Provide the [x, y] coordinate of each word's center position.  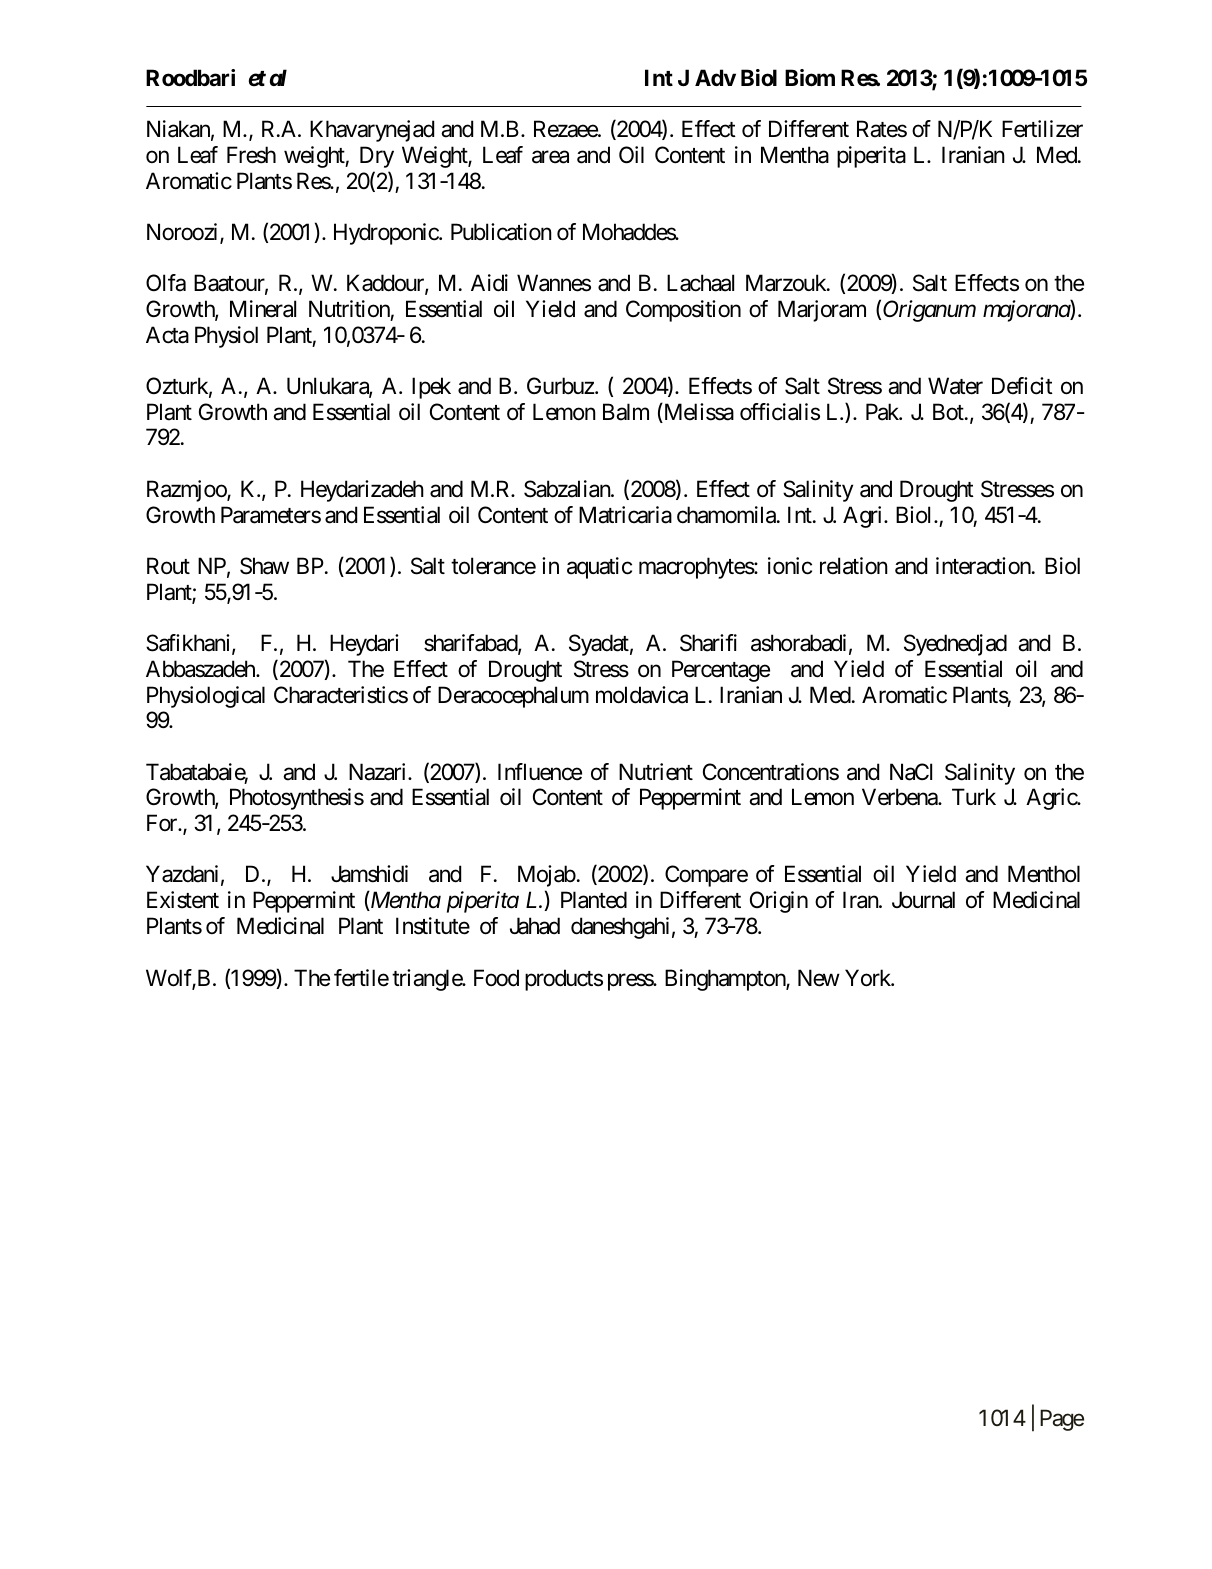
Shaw [264, 566]
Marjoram [822, 311]
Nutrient [656, 772]
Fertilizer [1042, 129]
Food [496, 978]
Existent [183, 900]
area [550, 157]
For [163, 822]
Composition [683, 311]
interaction [983, 566]
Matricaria [625, 515]
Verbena [900, 797]
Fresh [251, 155]
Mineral [263, 309]
